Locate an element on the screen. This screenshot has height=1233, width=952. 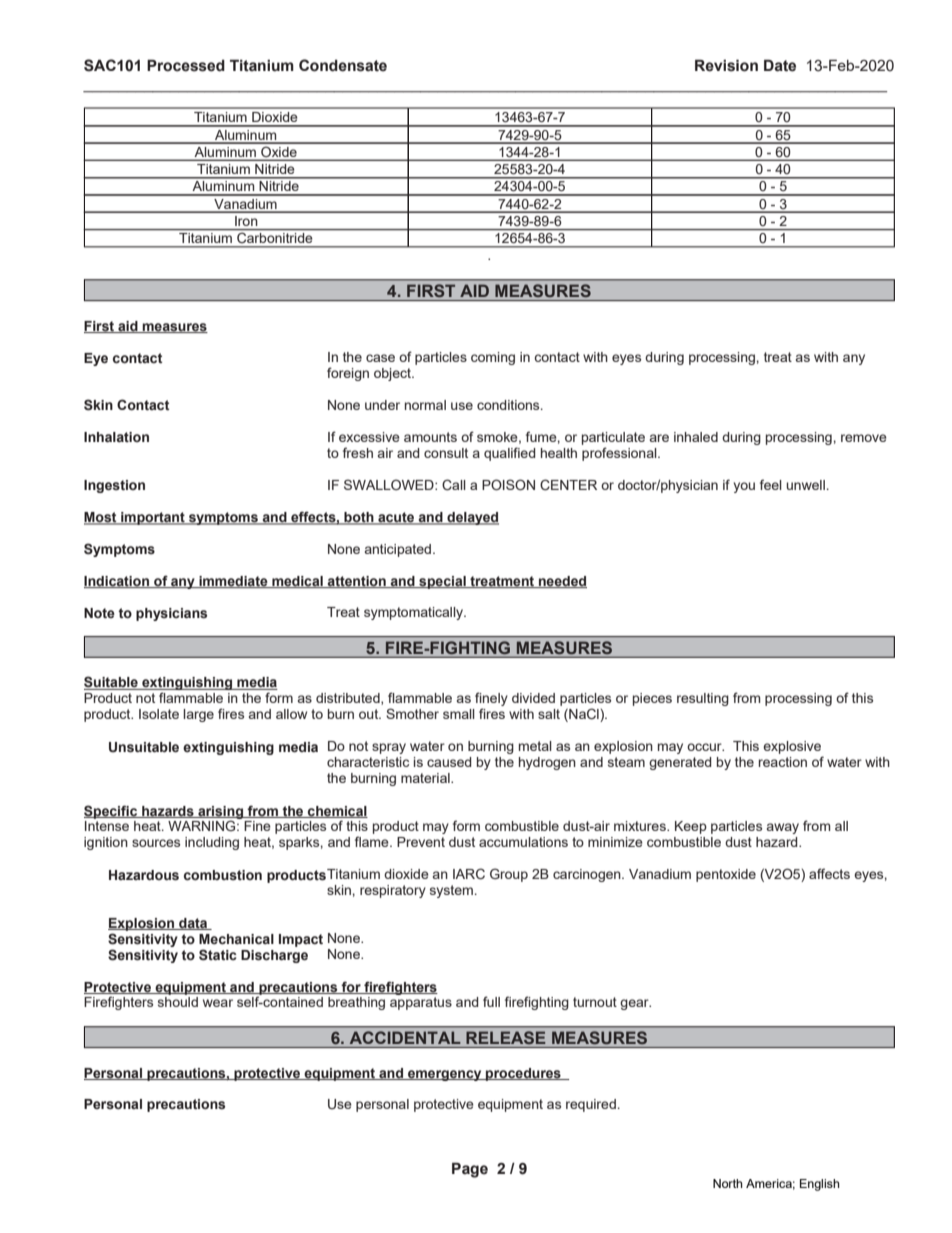
Date is located at coordinates (780, 65).
